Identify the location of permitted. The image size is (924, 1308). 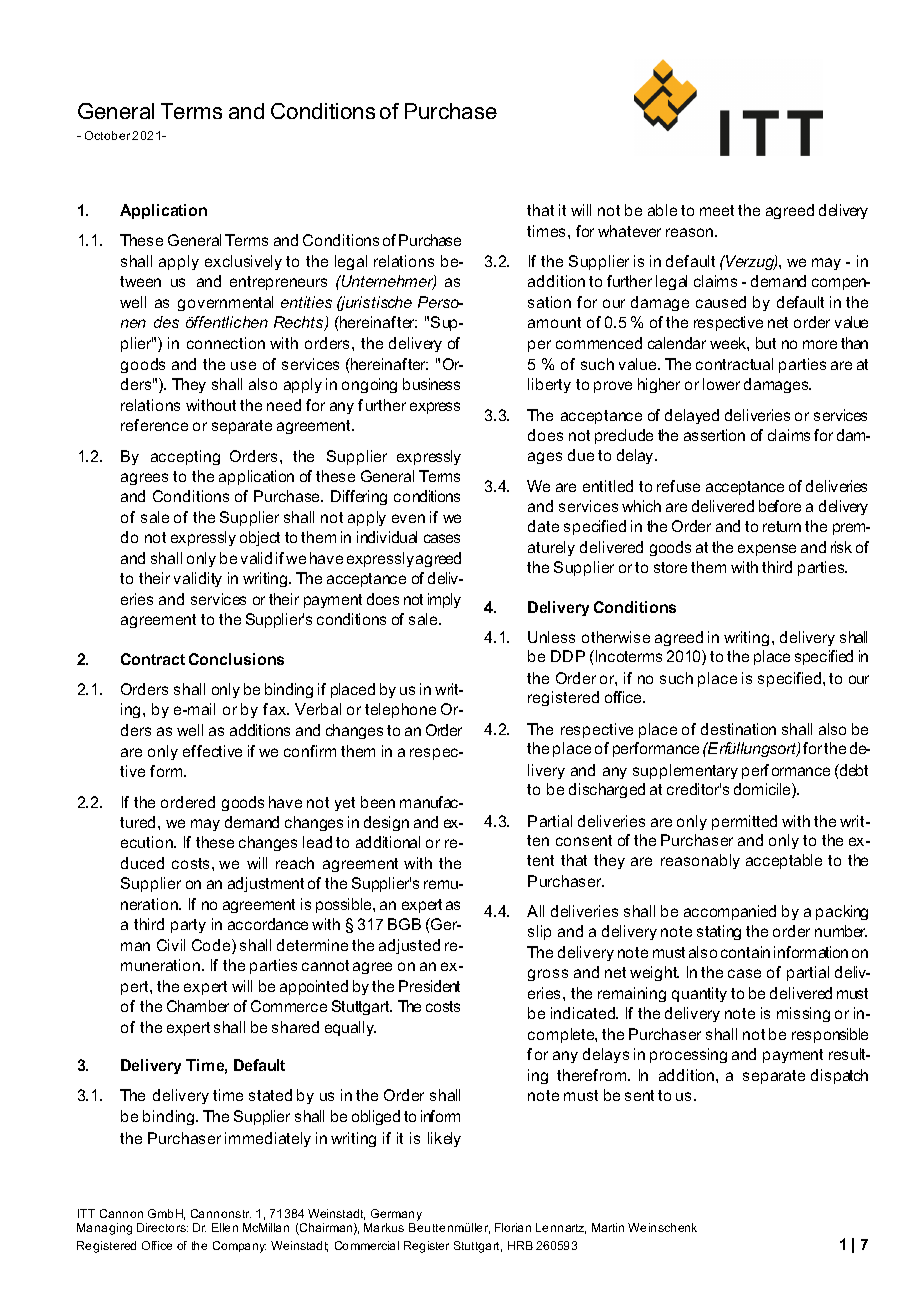
(744, 822).
